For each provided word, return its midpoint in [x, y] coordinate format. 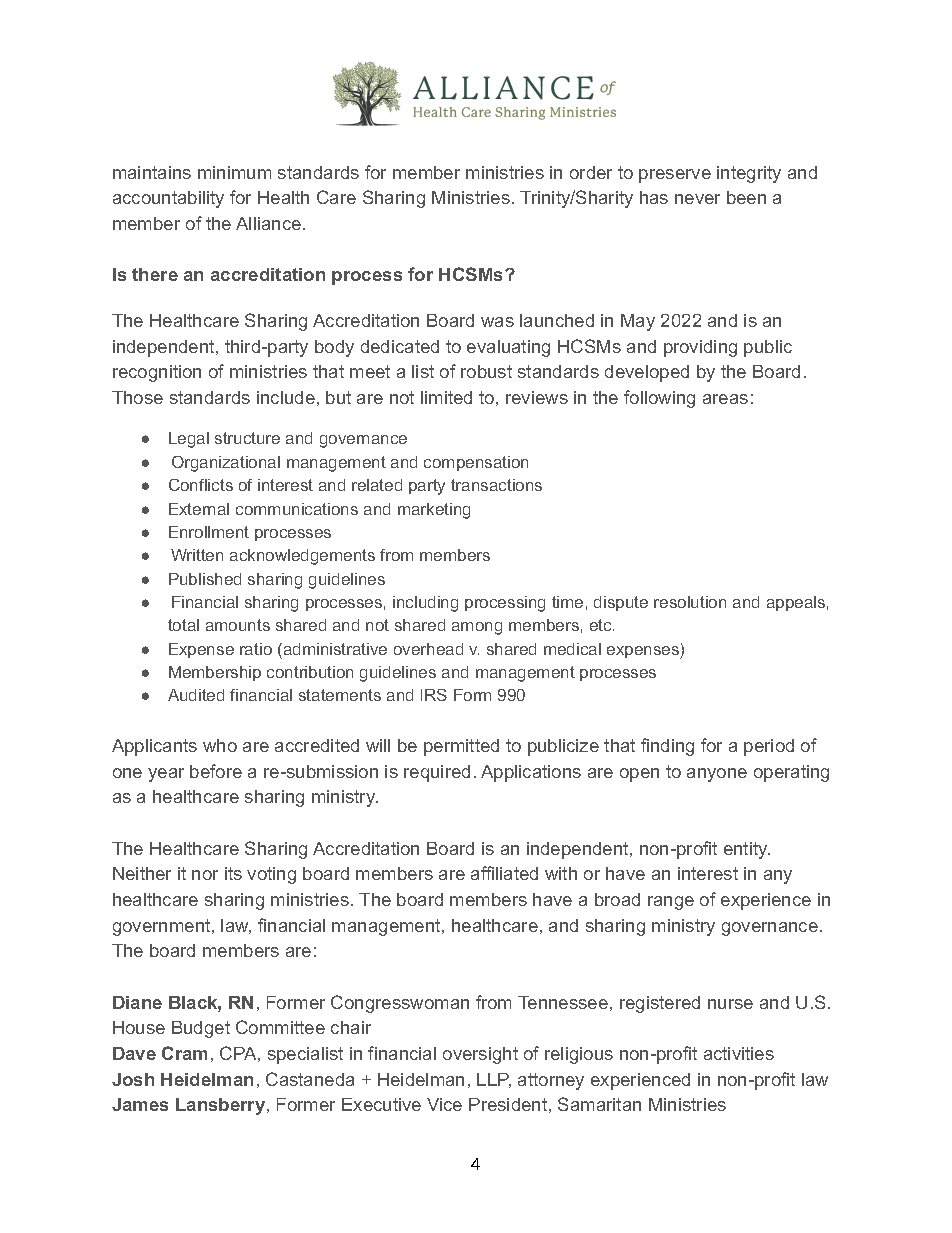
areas [725, 399]
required [437, 773]
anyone [717, 775]
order [591, 172]
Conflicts [201, 485]
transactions [496, 485]
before [216, 771]
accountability [168, 199]
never [697, 199]
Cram [184, 1053]
